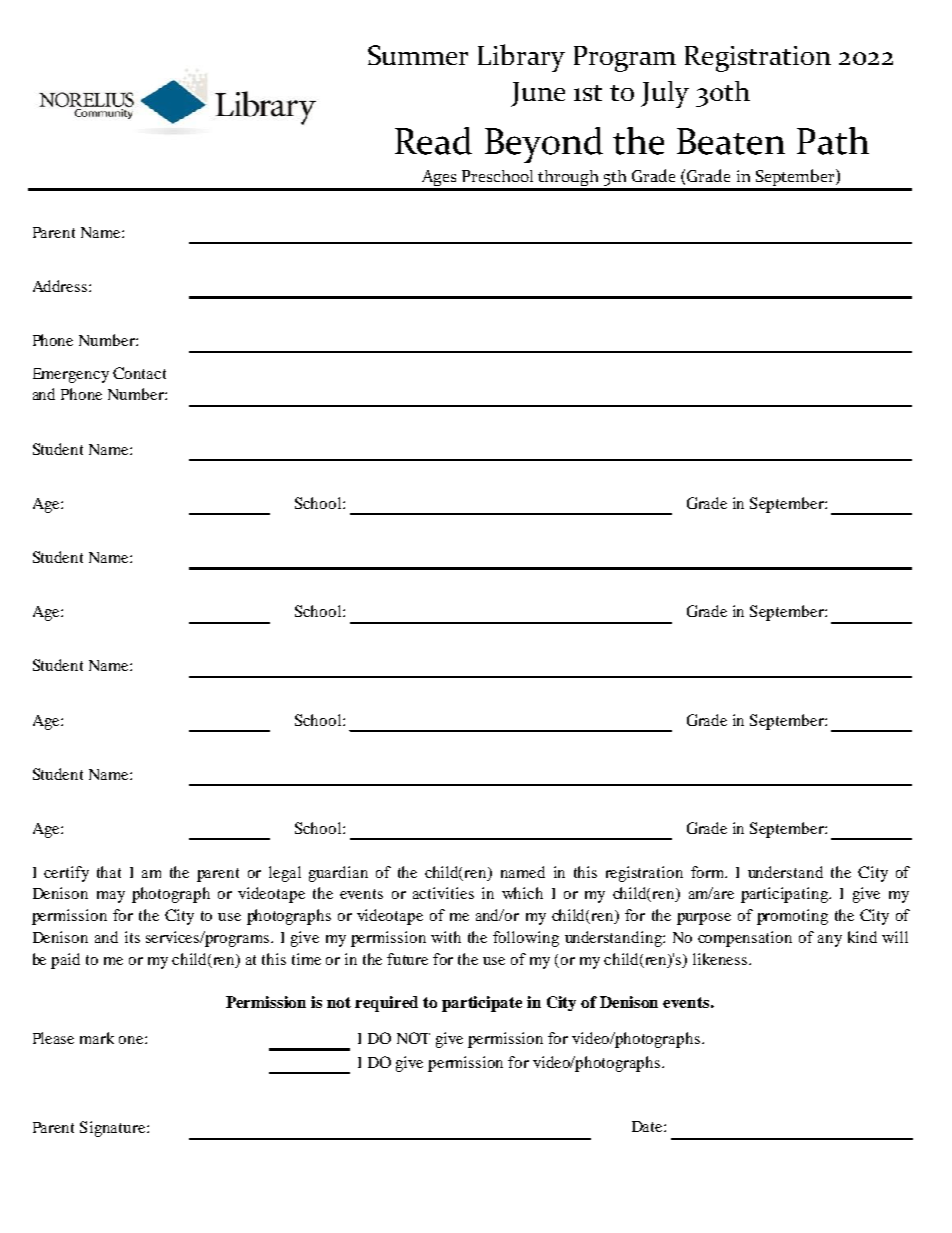 The height and width of the screenshot is (1233, 952). I want to click on participate, so click(482, 1004).
